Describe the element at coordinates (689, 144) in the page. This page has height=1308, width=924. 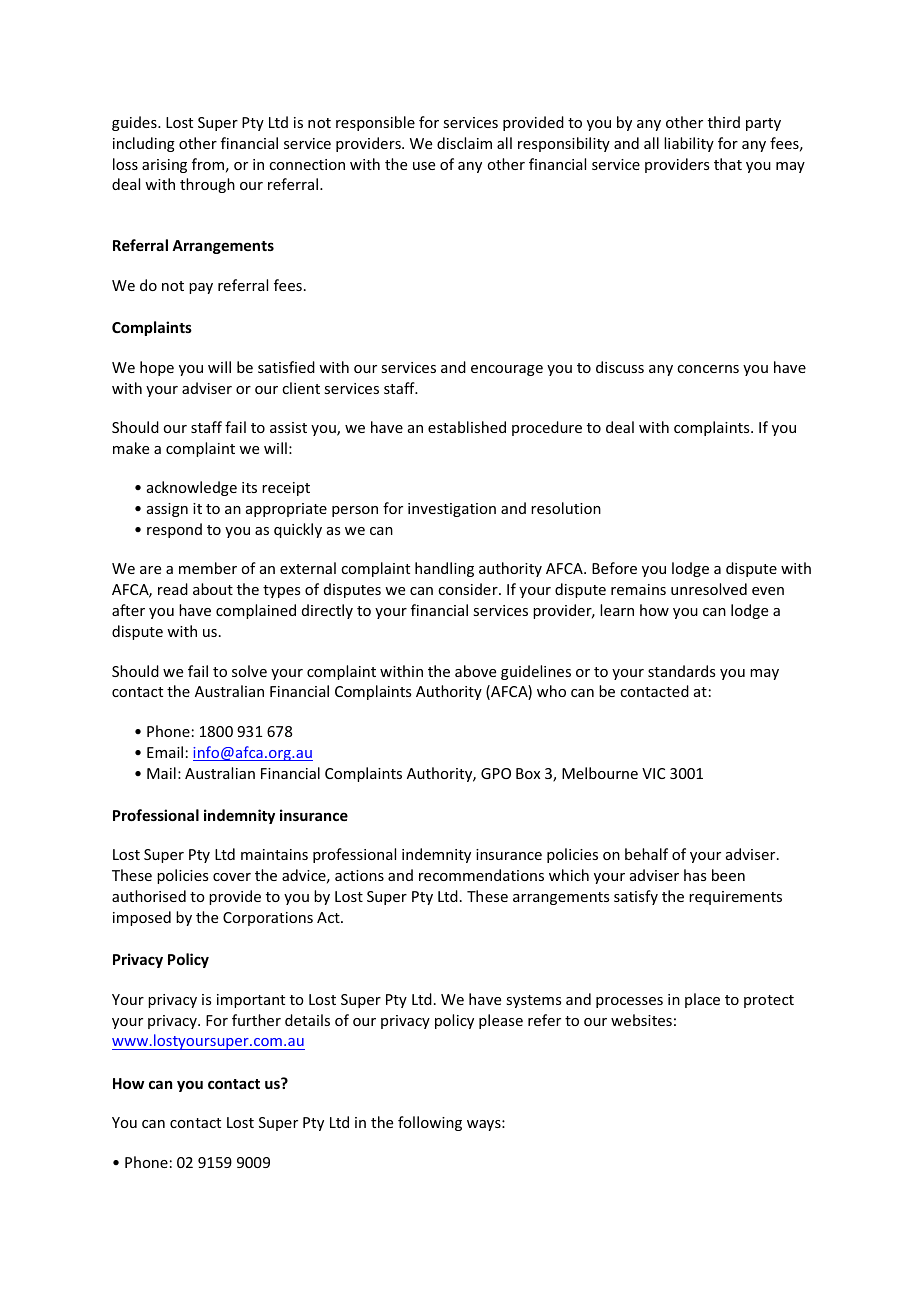
I see `liability` at that location.
